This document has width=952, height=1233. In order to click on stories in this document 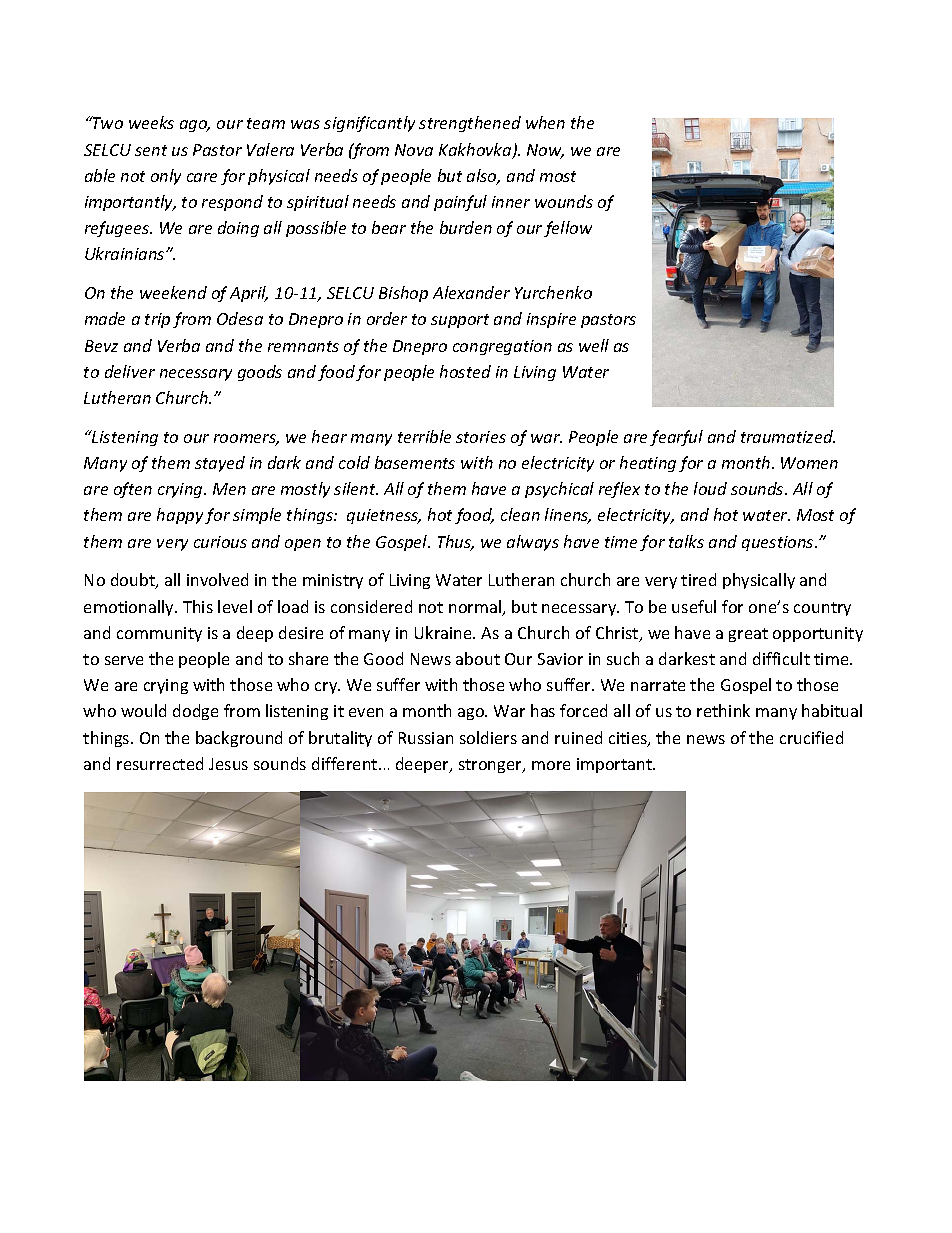, I will do `click(481, 437)`.
